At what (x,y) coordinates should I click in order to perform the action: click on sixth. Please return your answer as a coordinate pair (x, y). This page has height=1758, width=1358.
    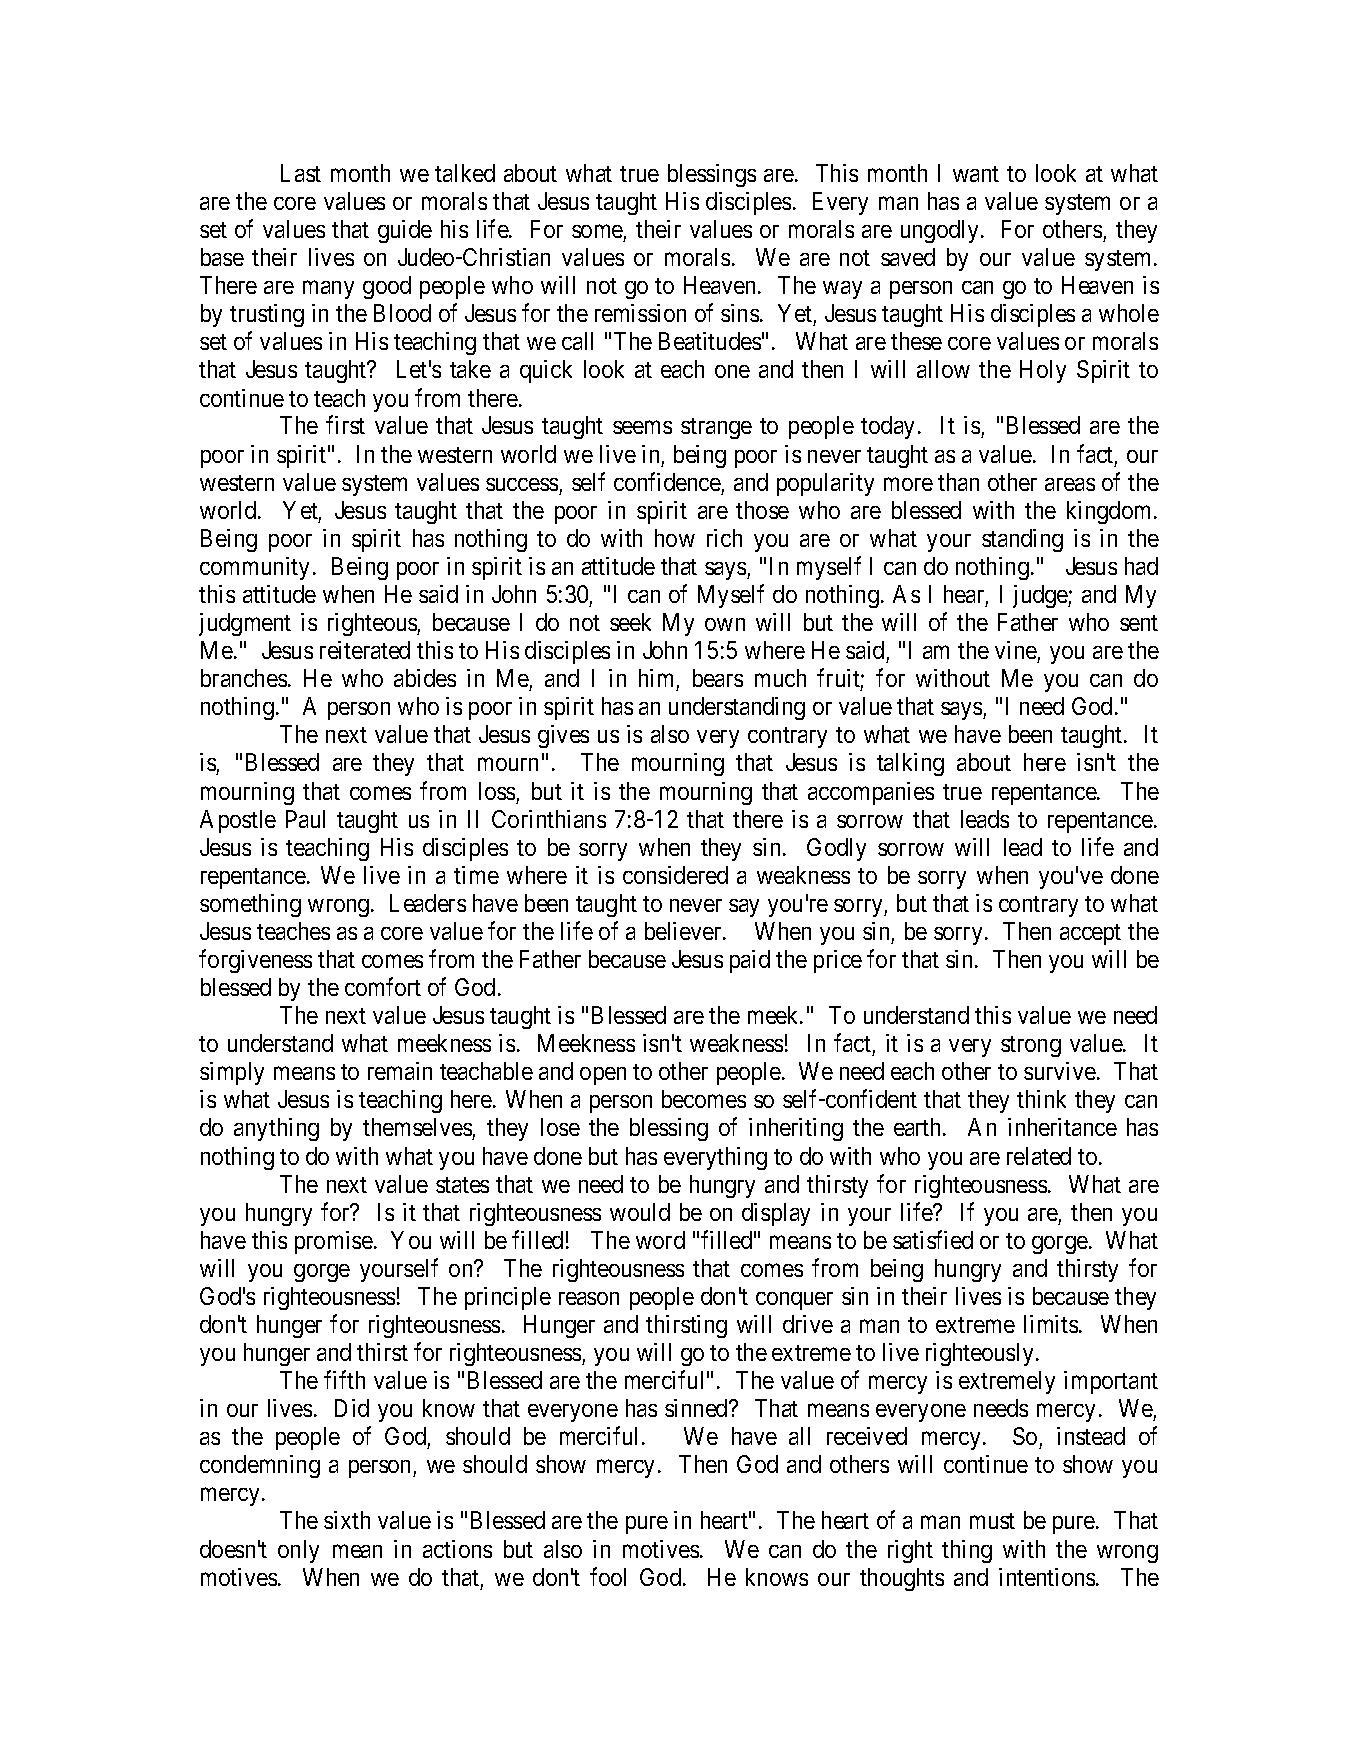
    Looking at the image, I should click on (347, 1520).
